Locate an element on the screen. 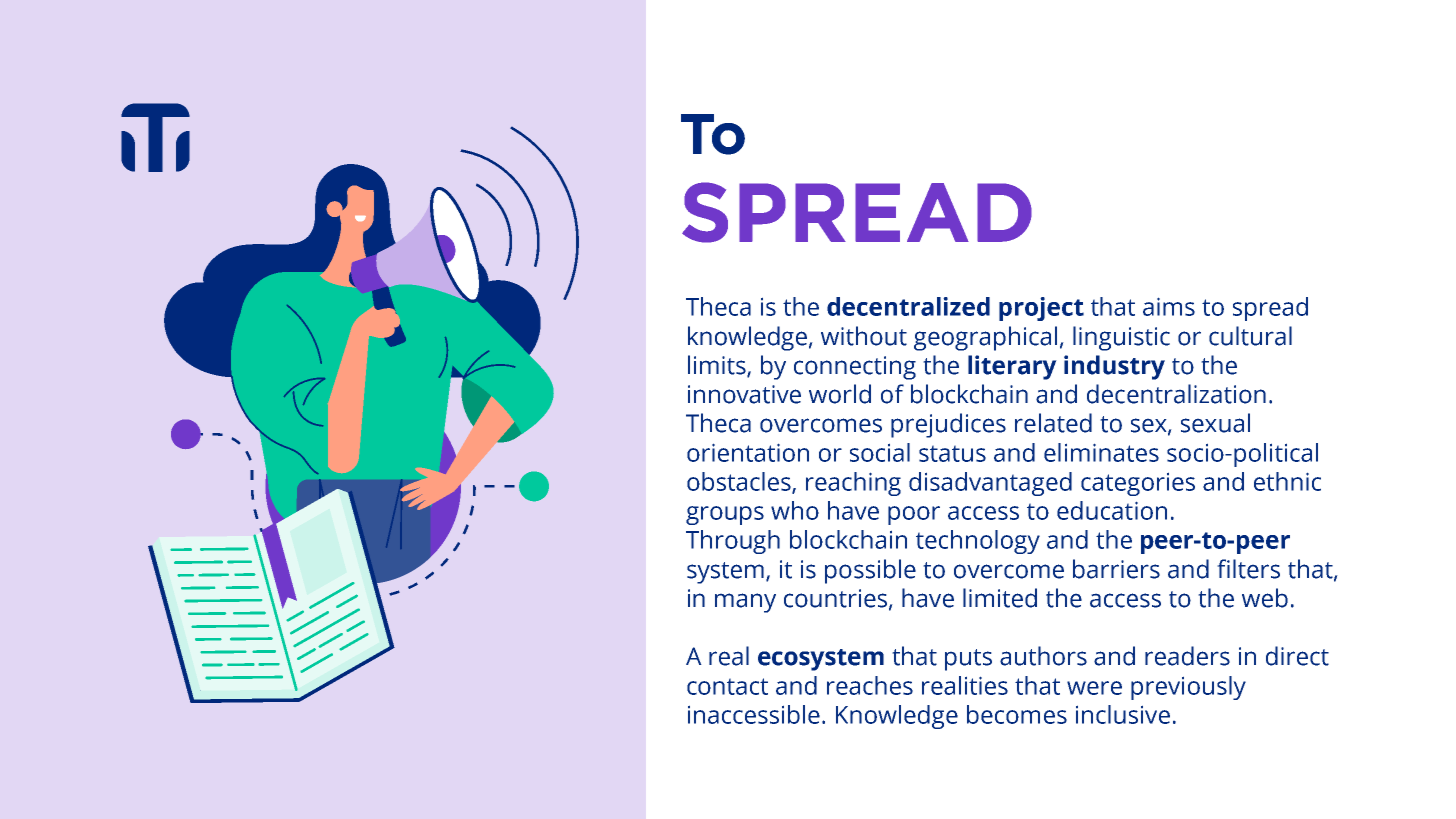 Image resolution: width=1456 pixels, height=819 pixels. status is located at coordinates (952, 453).
